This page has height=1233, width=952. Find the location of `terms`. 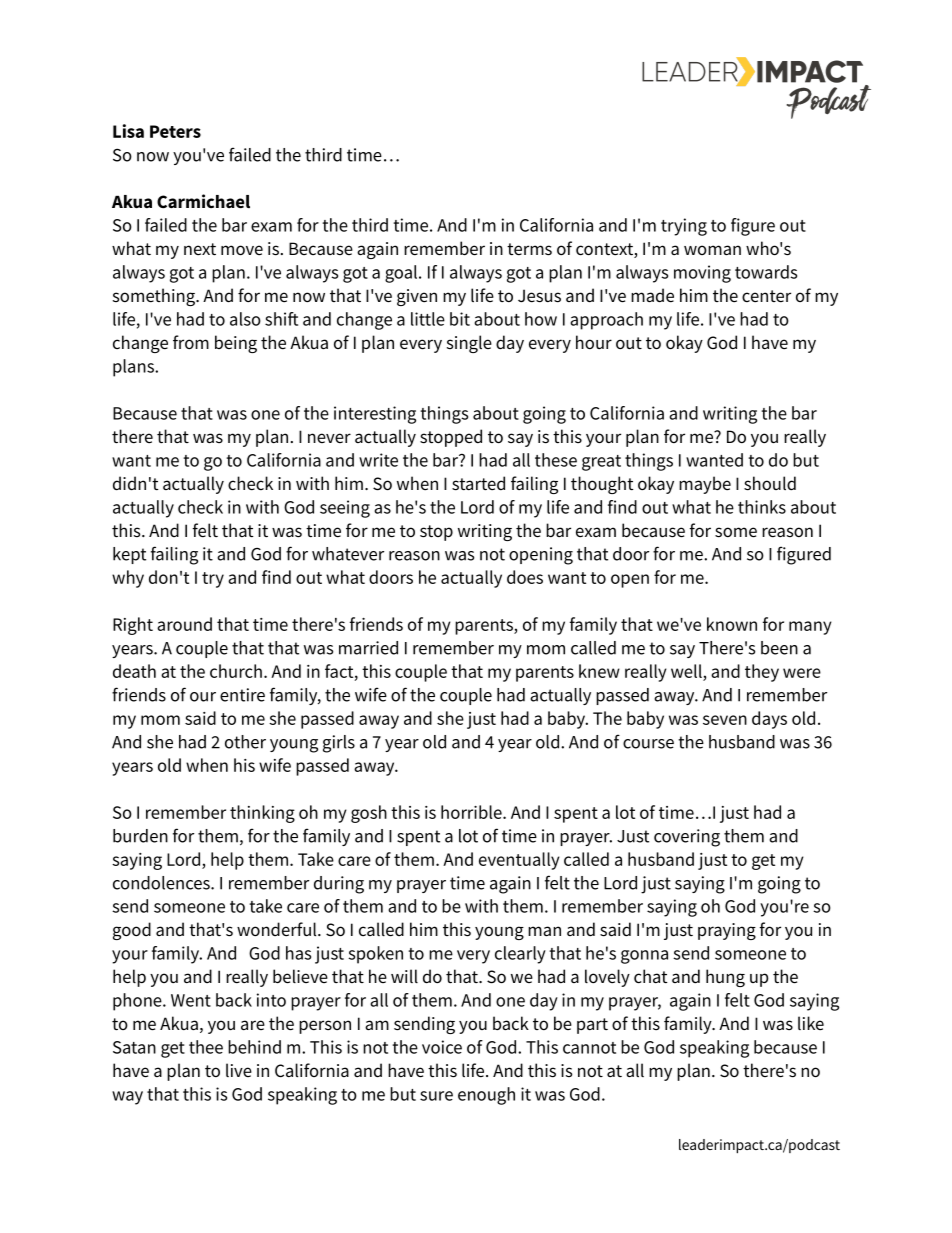

terms is located at coordinates (529, 249).
